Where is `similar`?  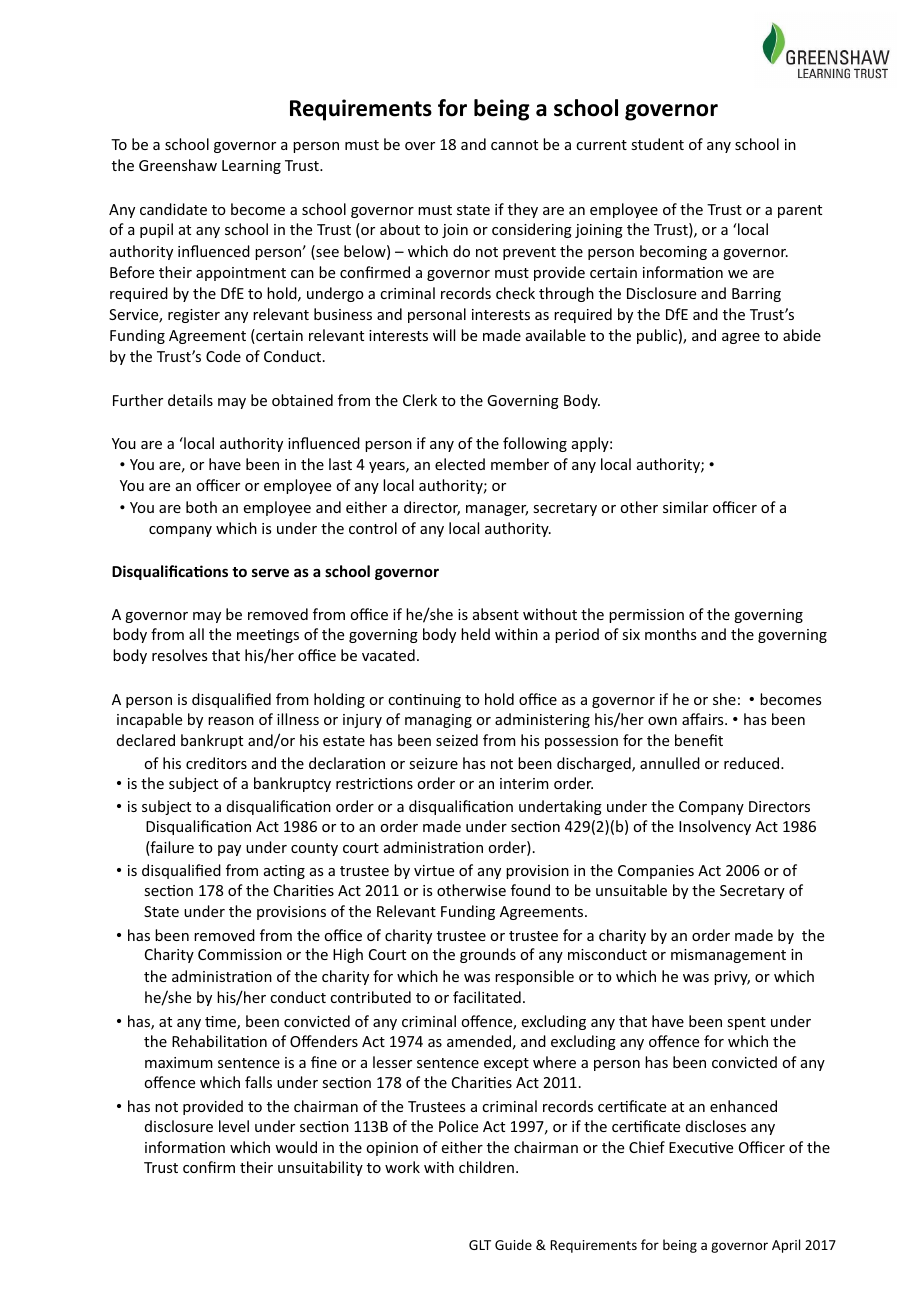 similar is located at coordinates (685, 507).
